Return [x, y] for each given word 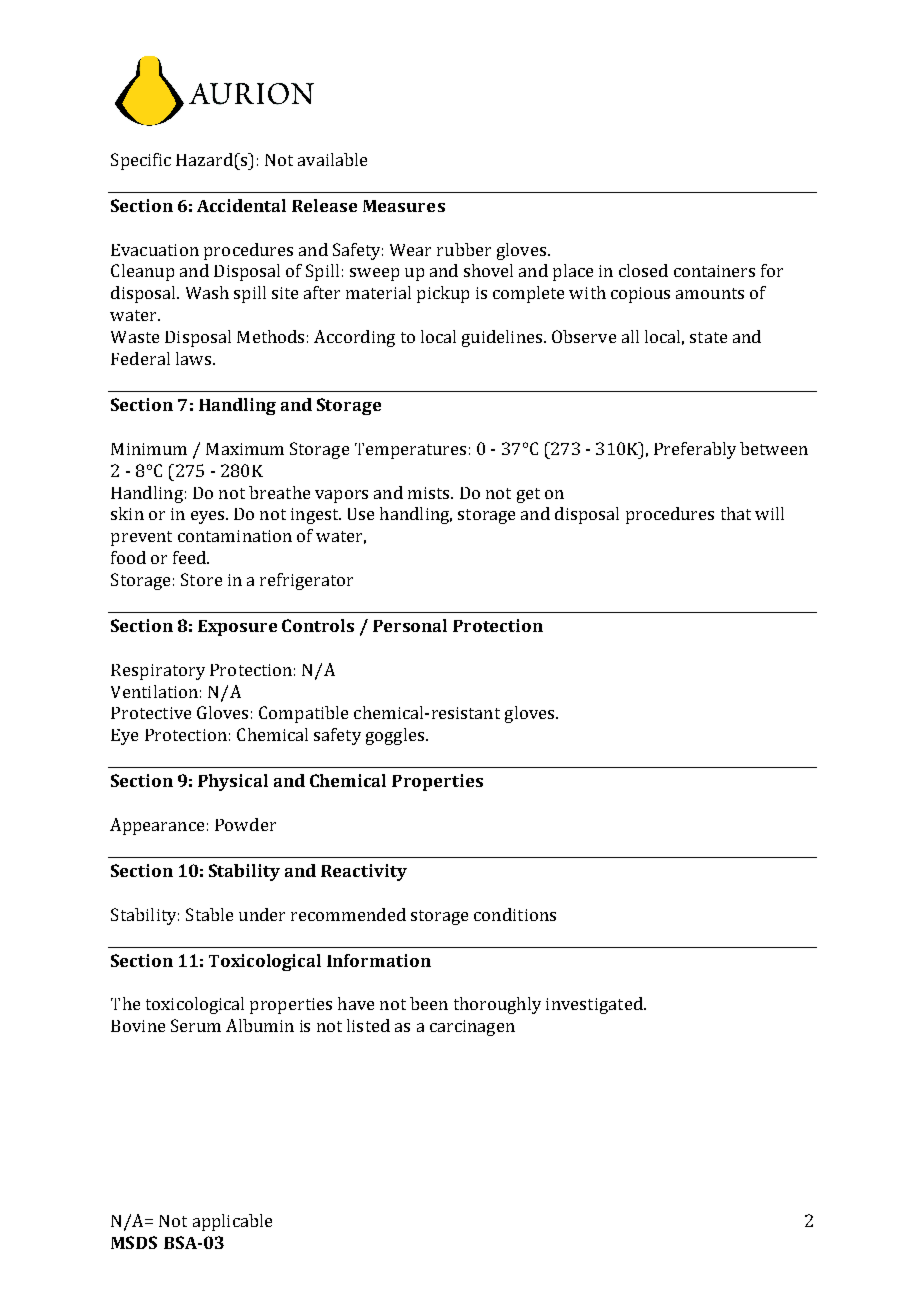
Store [201, 579]
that [736, 513]
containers [714, 271]
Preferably [695, 450]
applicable [232, 1222]
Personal [410, 625]
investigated [595, 1005]
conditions [515, 914]
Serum [196, 1025]
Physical [233, 782]
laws [193, 358]
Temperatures [410, 451]
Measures [404, 206]
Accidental [241, 205]
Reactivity [364, 872]
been [429, 1003]
